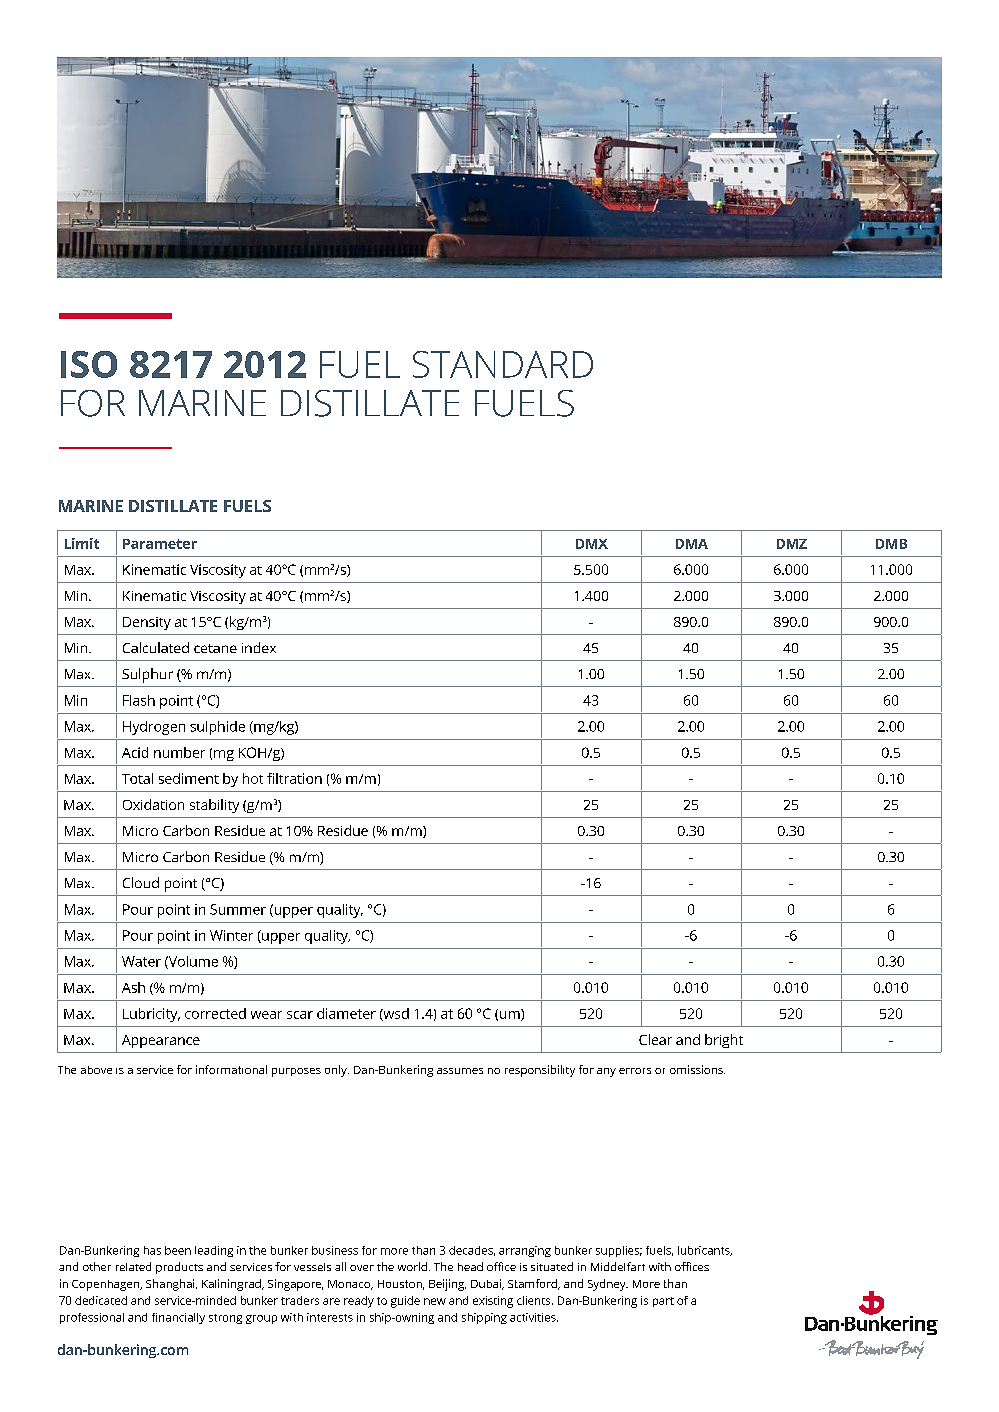 This document has width=999, height=1412. Describe the element at coordinates (697, 1069) in the document. I see `omissions` at that location.
